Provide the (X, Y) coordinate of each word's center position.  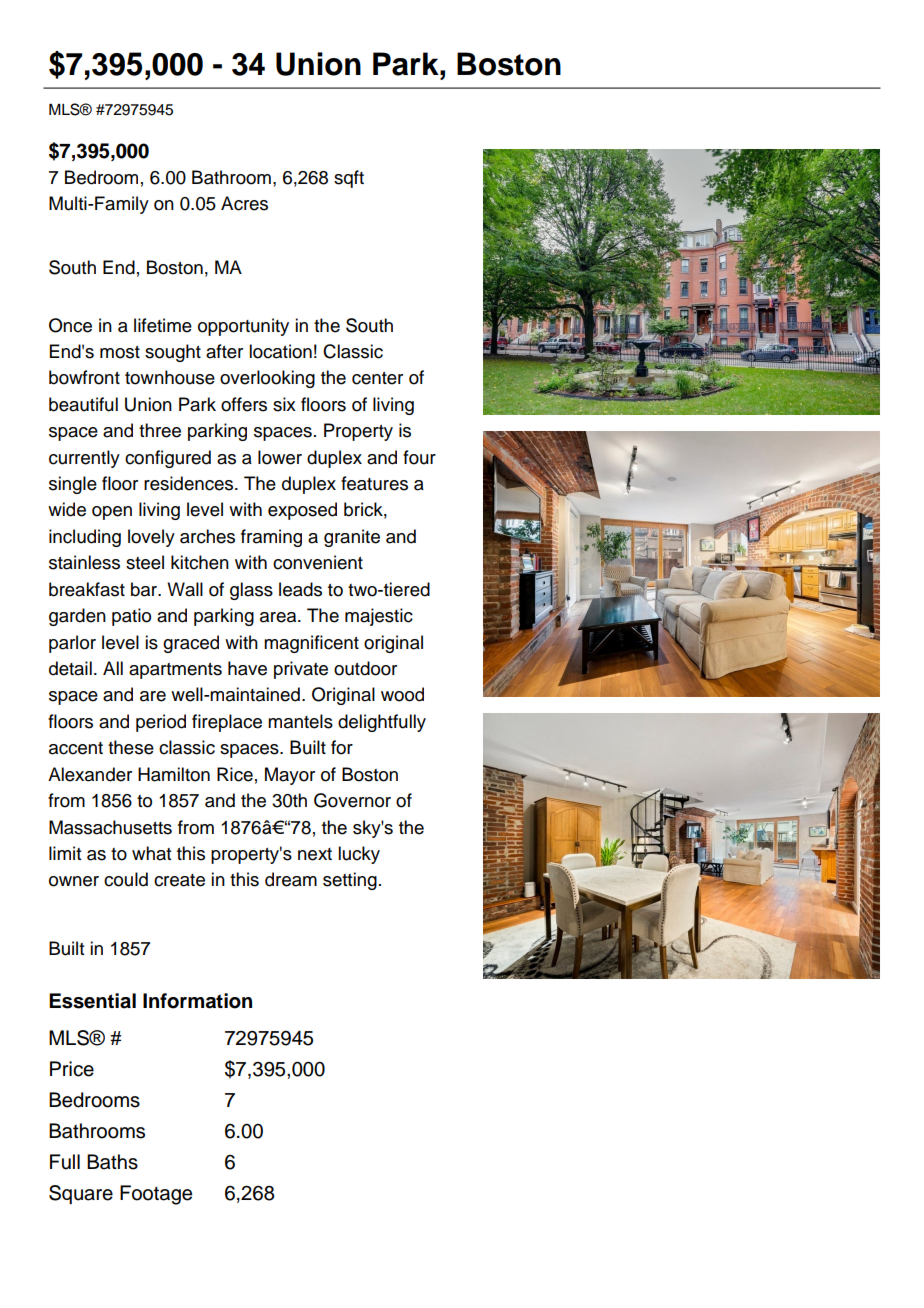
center (377, 378)
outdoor (365, 668)
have (247, 668)
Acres (244, 203)
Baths (112, 1162)
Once (70, 325)
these (131, 747)
